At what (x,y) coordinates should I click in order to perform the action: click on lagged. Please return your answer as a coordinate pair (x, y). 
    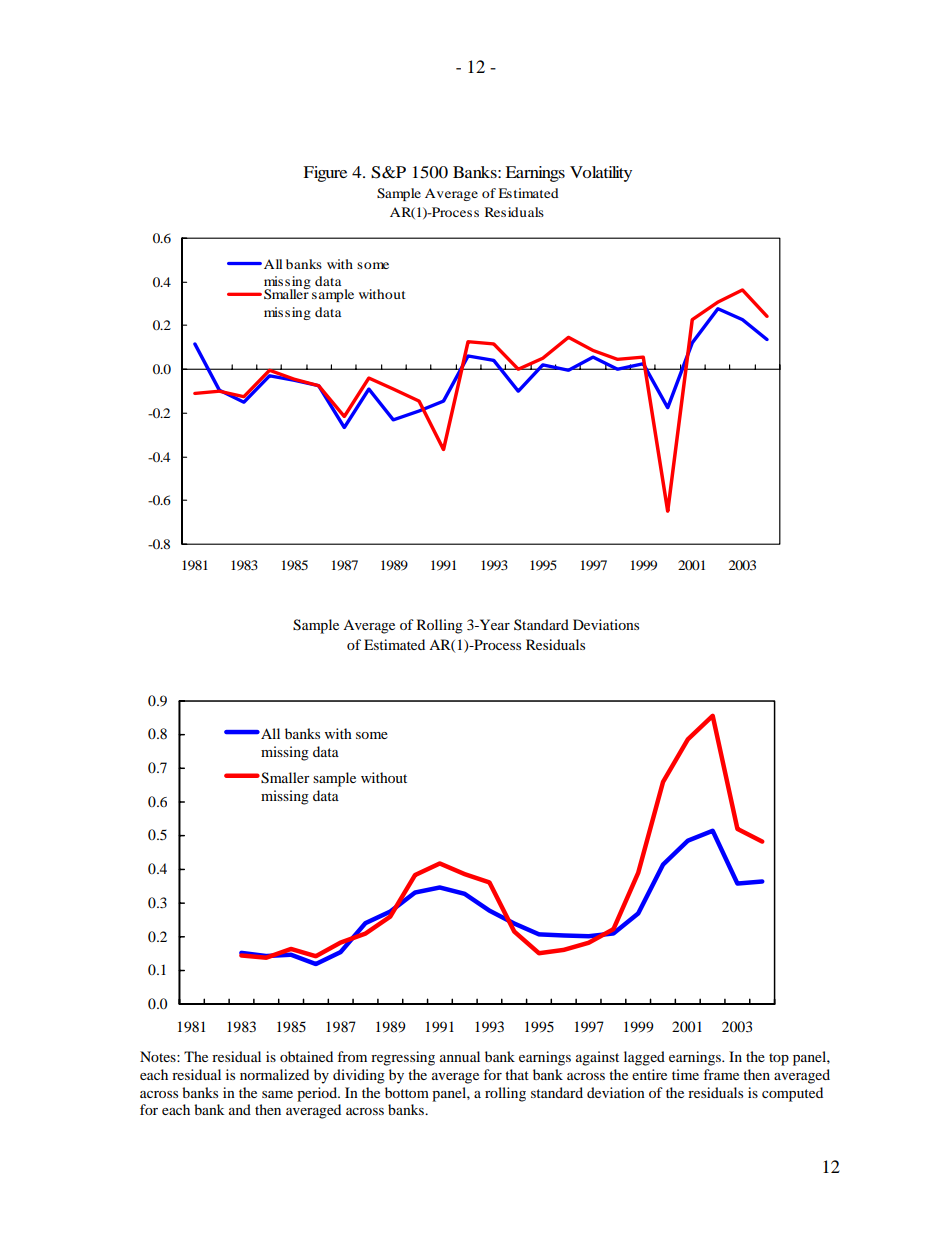
    Looking at the image, I should click on (644, 1058).
